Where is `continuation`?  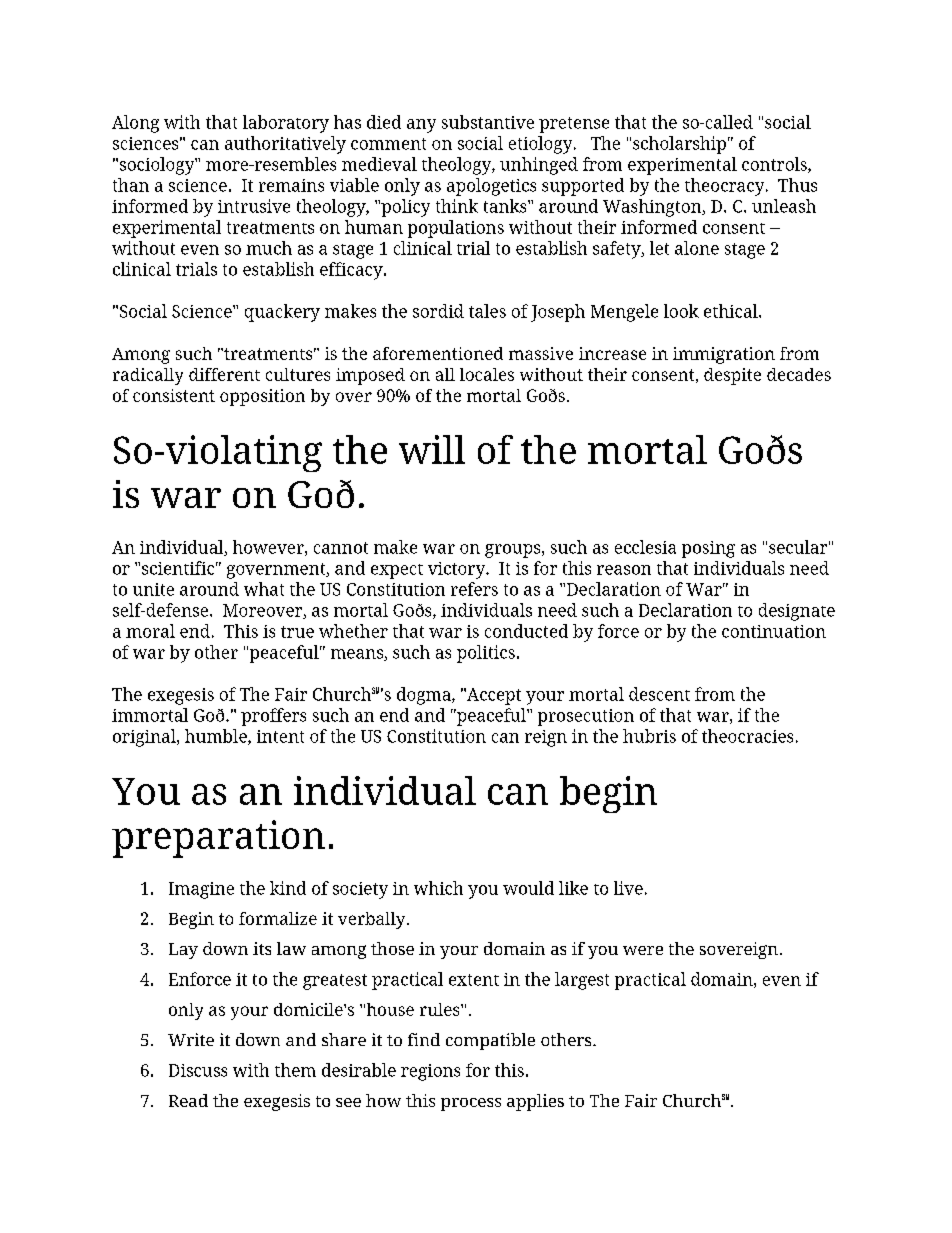 continuation is located at coordinates (774, 631).
